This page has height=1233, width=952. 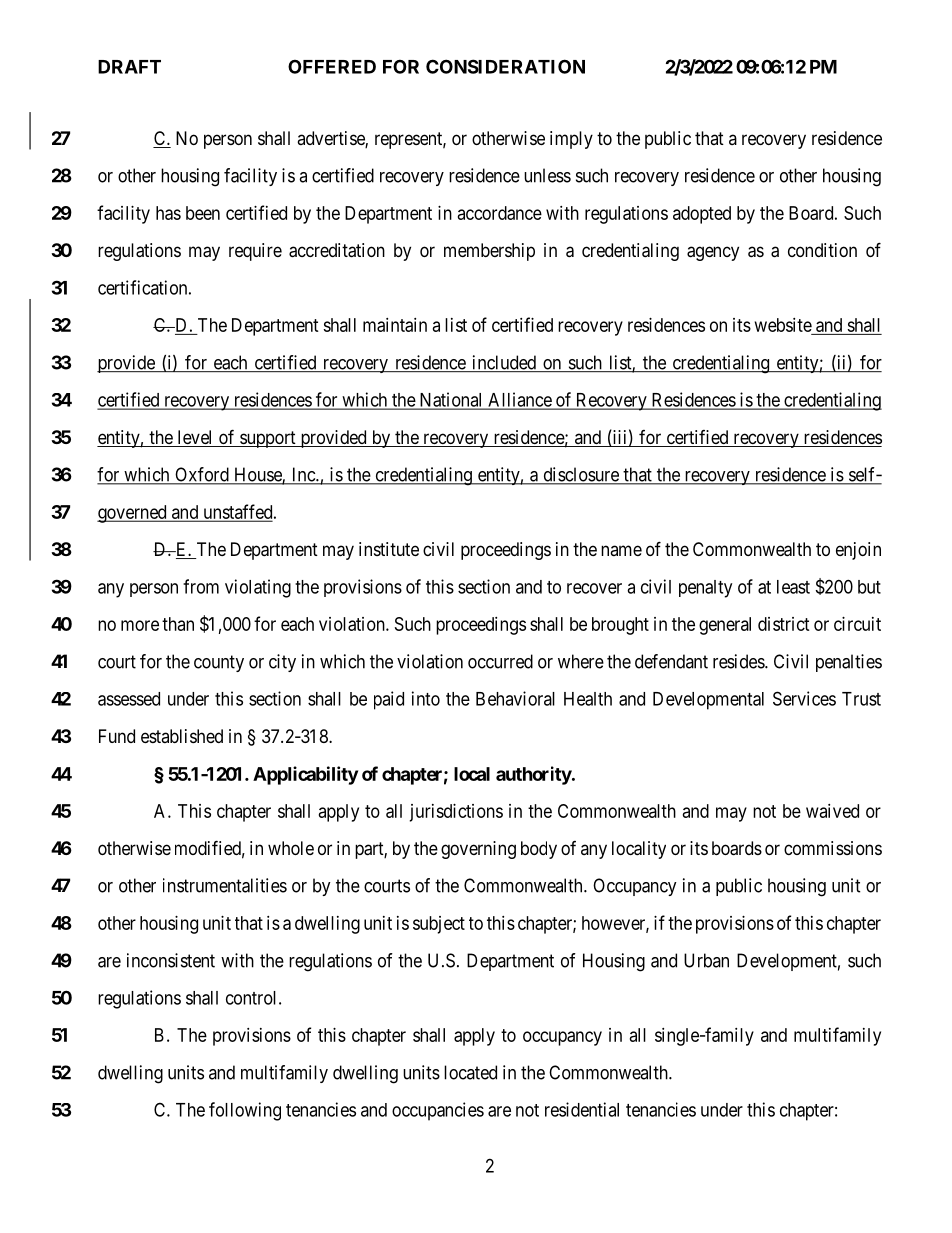 What do you see at coordinates (500, 661) in the page?
I see `occurred` at bounding box center [500, 661].
